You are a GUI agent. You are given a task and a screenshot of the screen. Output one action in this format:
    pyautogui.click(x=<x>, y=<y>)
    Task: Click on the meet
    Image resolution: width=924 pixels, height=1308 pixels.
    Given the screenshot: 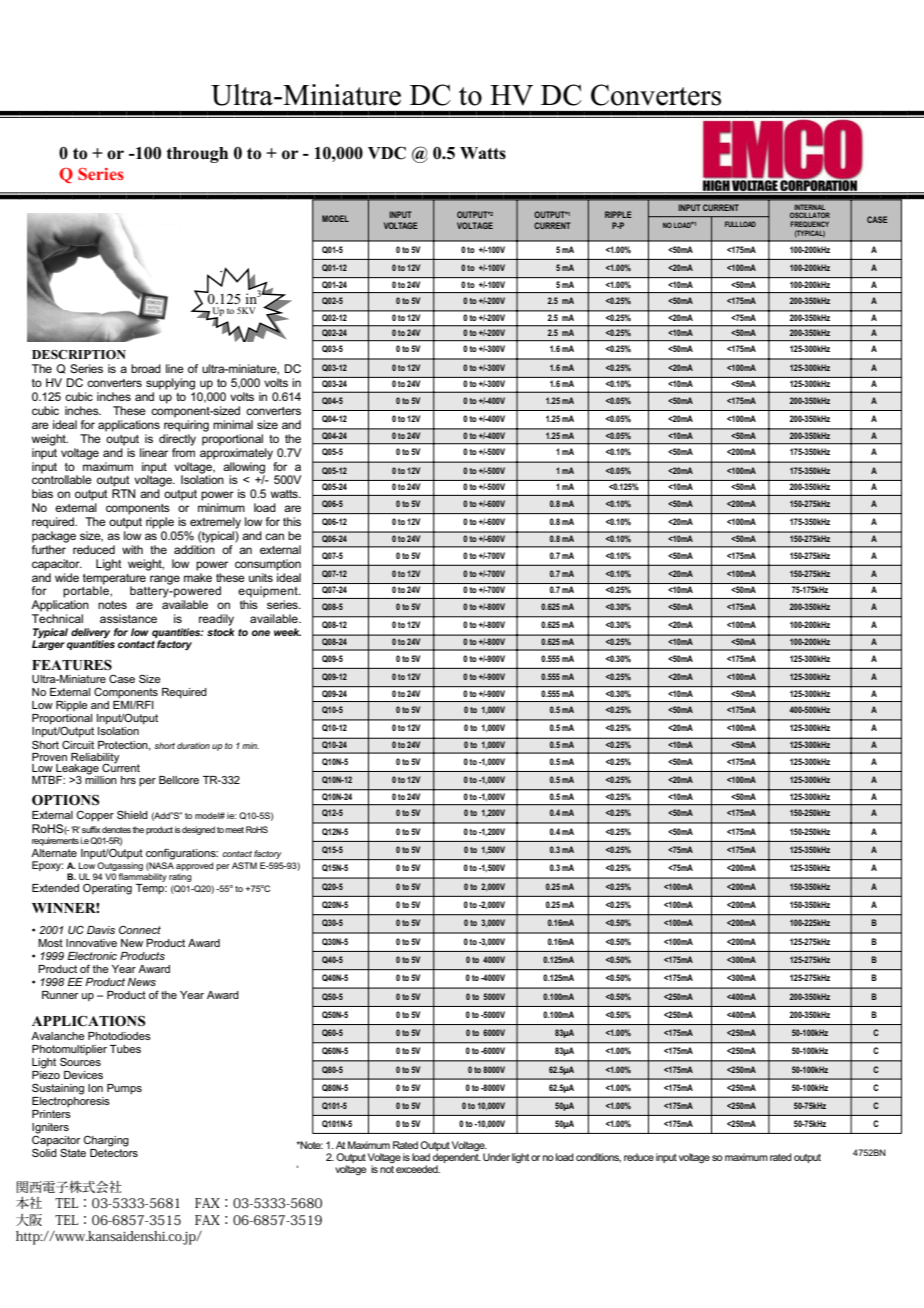 What is the action you would take?
    pyautogui.click(x=234, y=830)
